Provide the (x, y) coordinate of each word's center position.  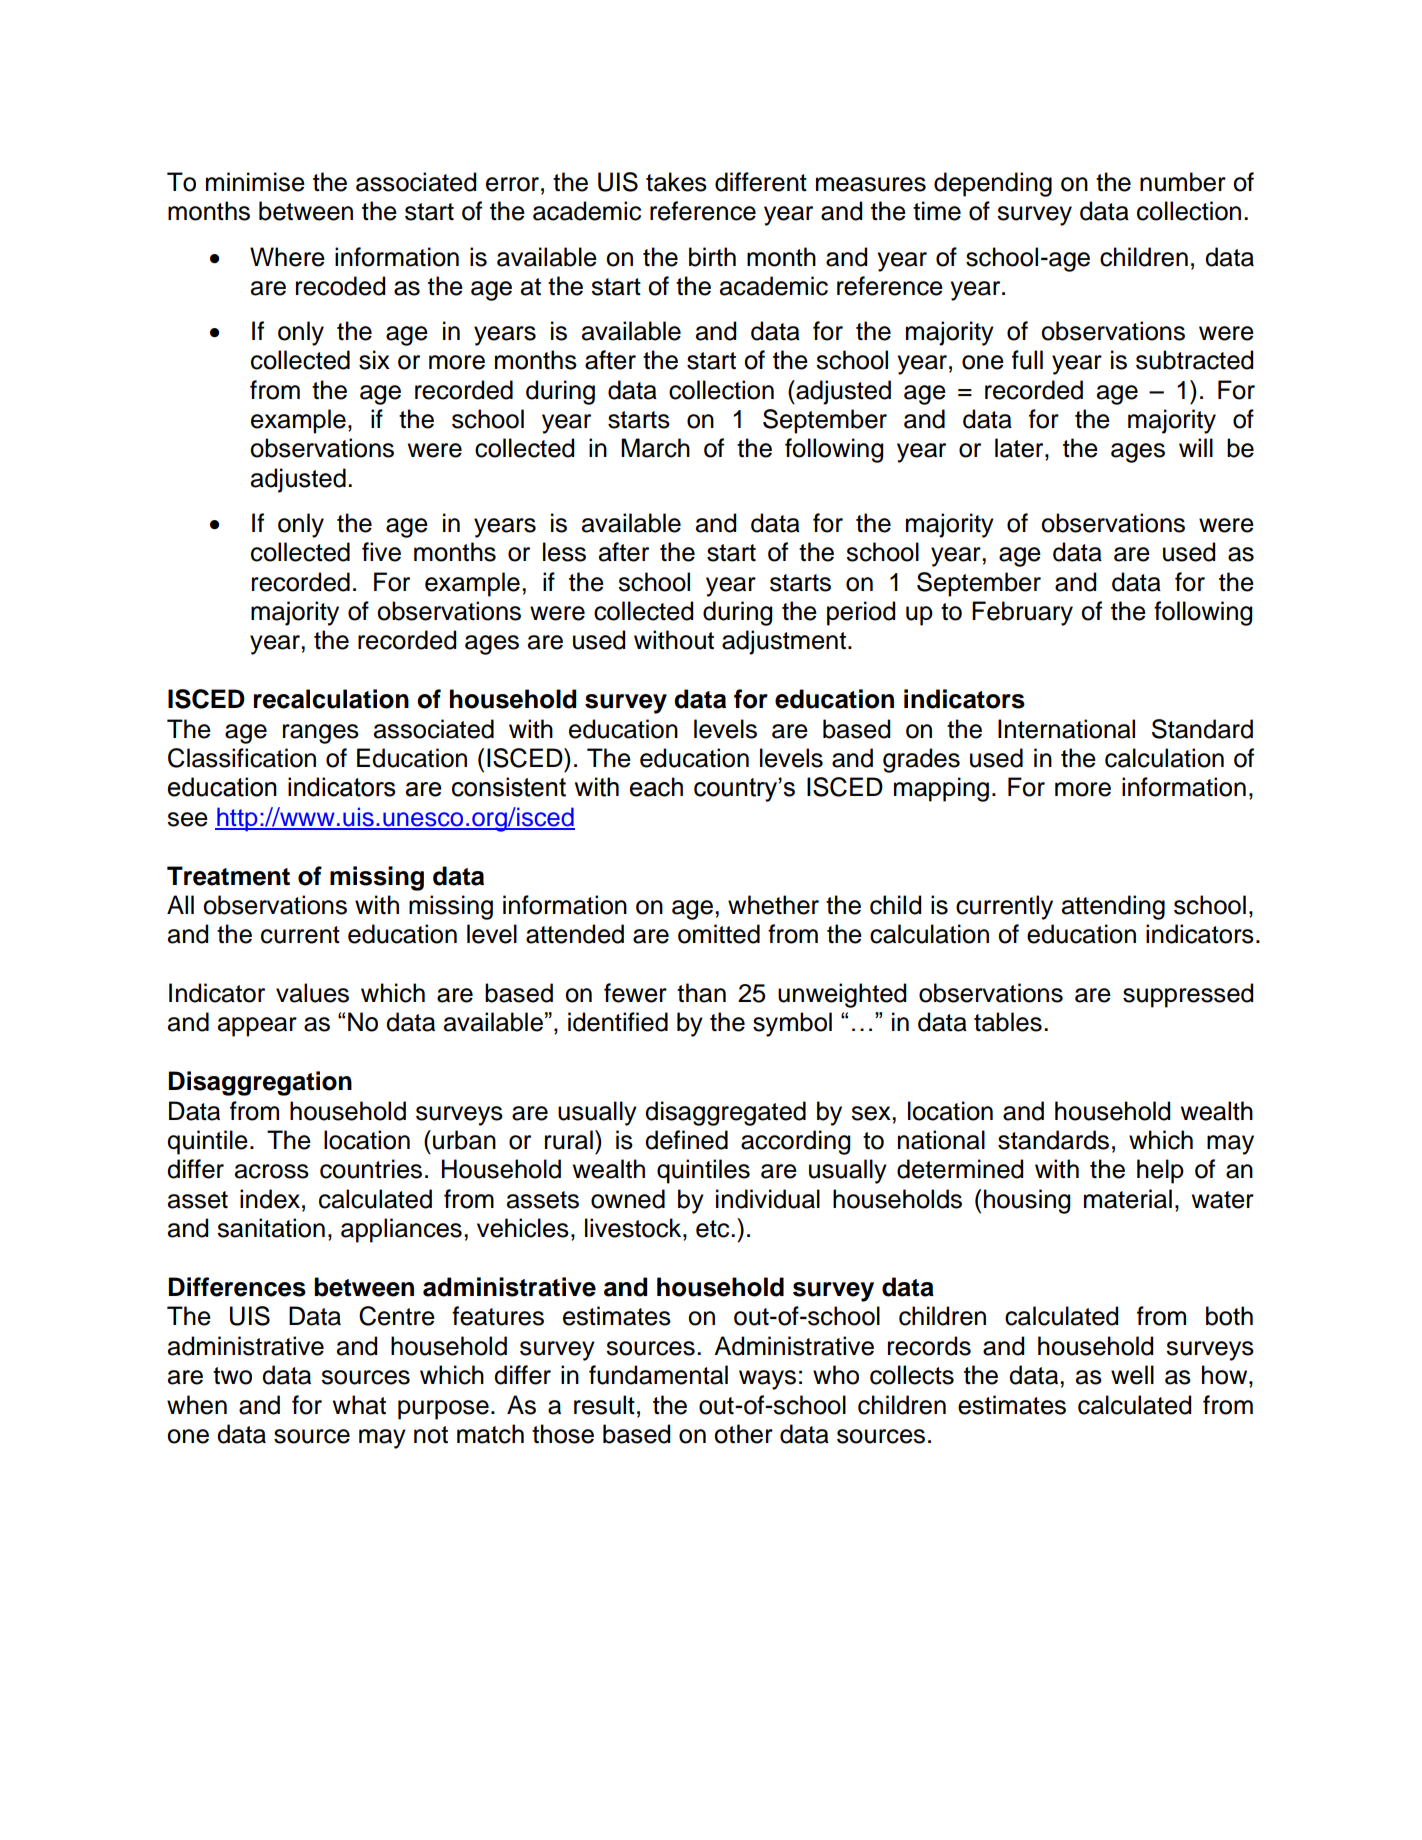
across (272, 1171)
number (1183, 182)
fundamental (658, 1375)
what (359, 1405)
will (1196, 447)
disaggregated (725, 1113)
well (1132, 1375)
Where (287, 257)
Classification (242, 758)
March (655, 448)
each (656, 787)
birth (712, 257)
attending (1113, 907)
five (381, 552)
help (1160, 1171)
